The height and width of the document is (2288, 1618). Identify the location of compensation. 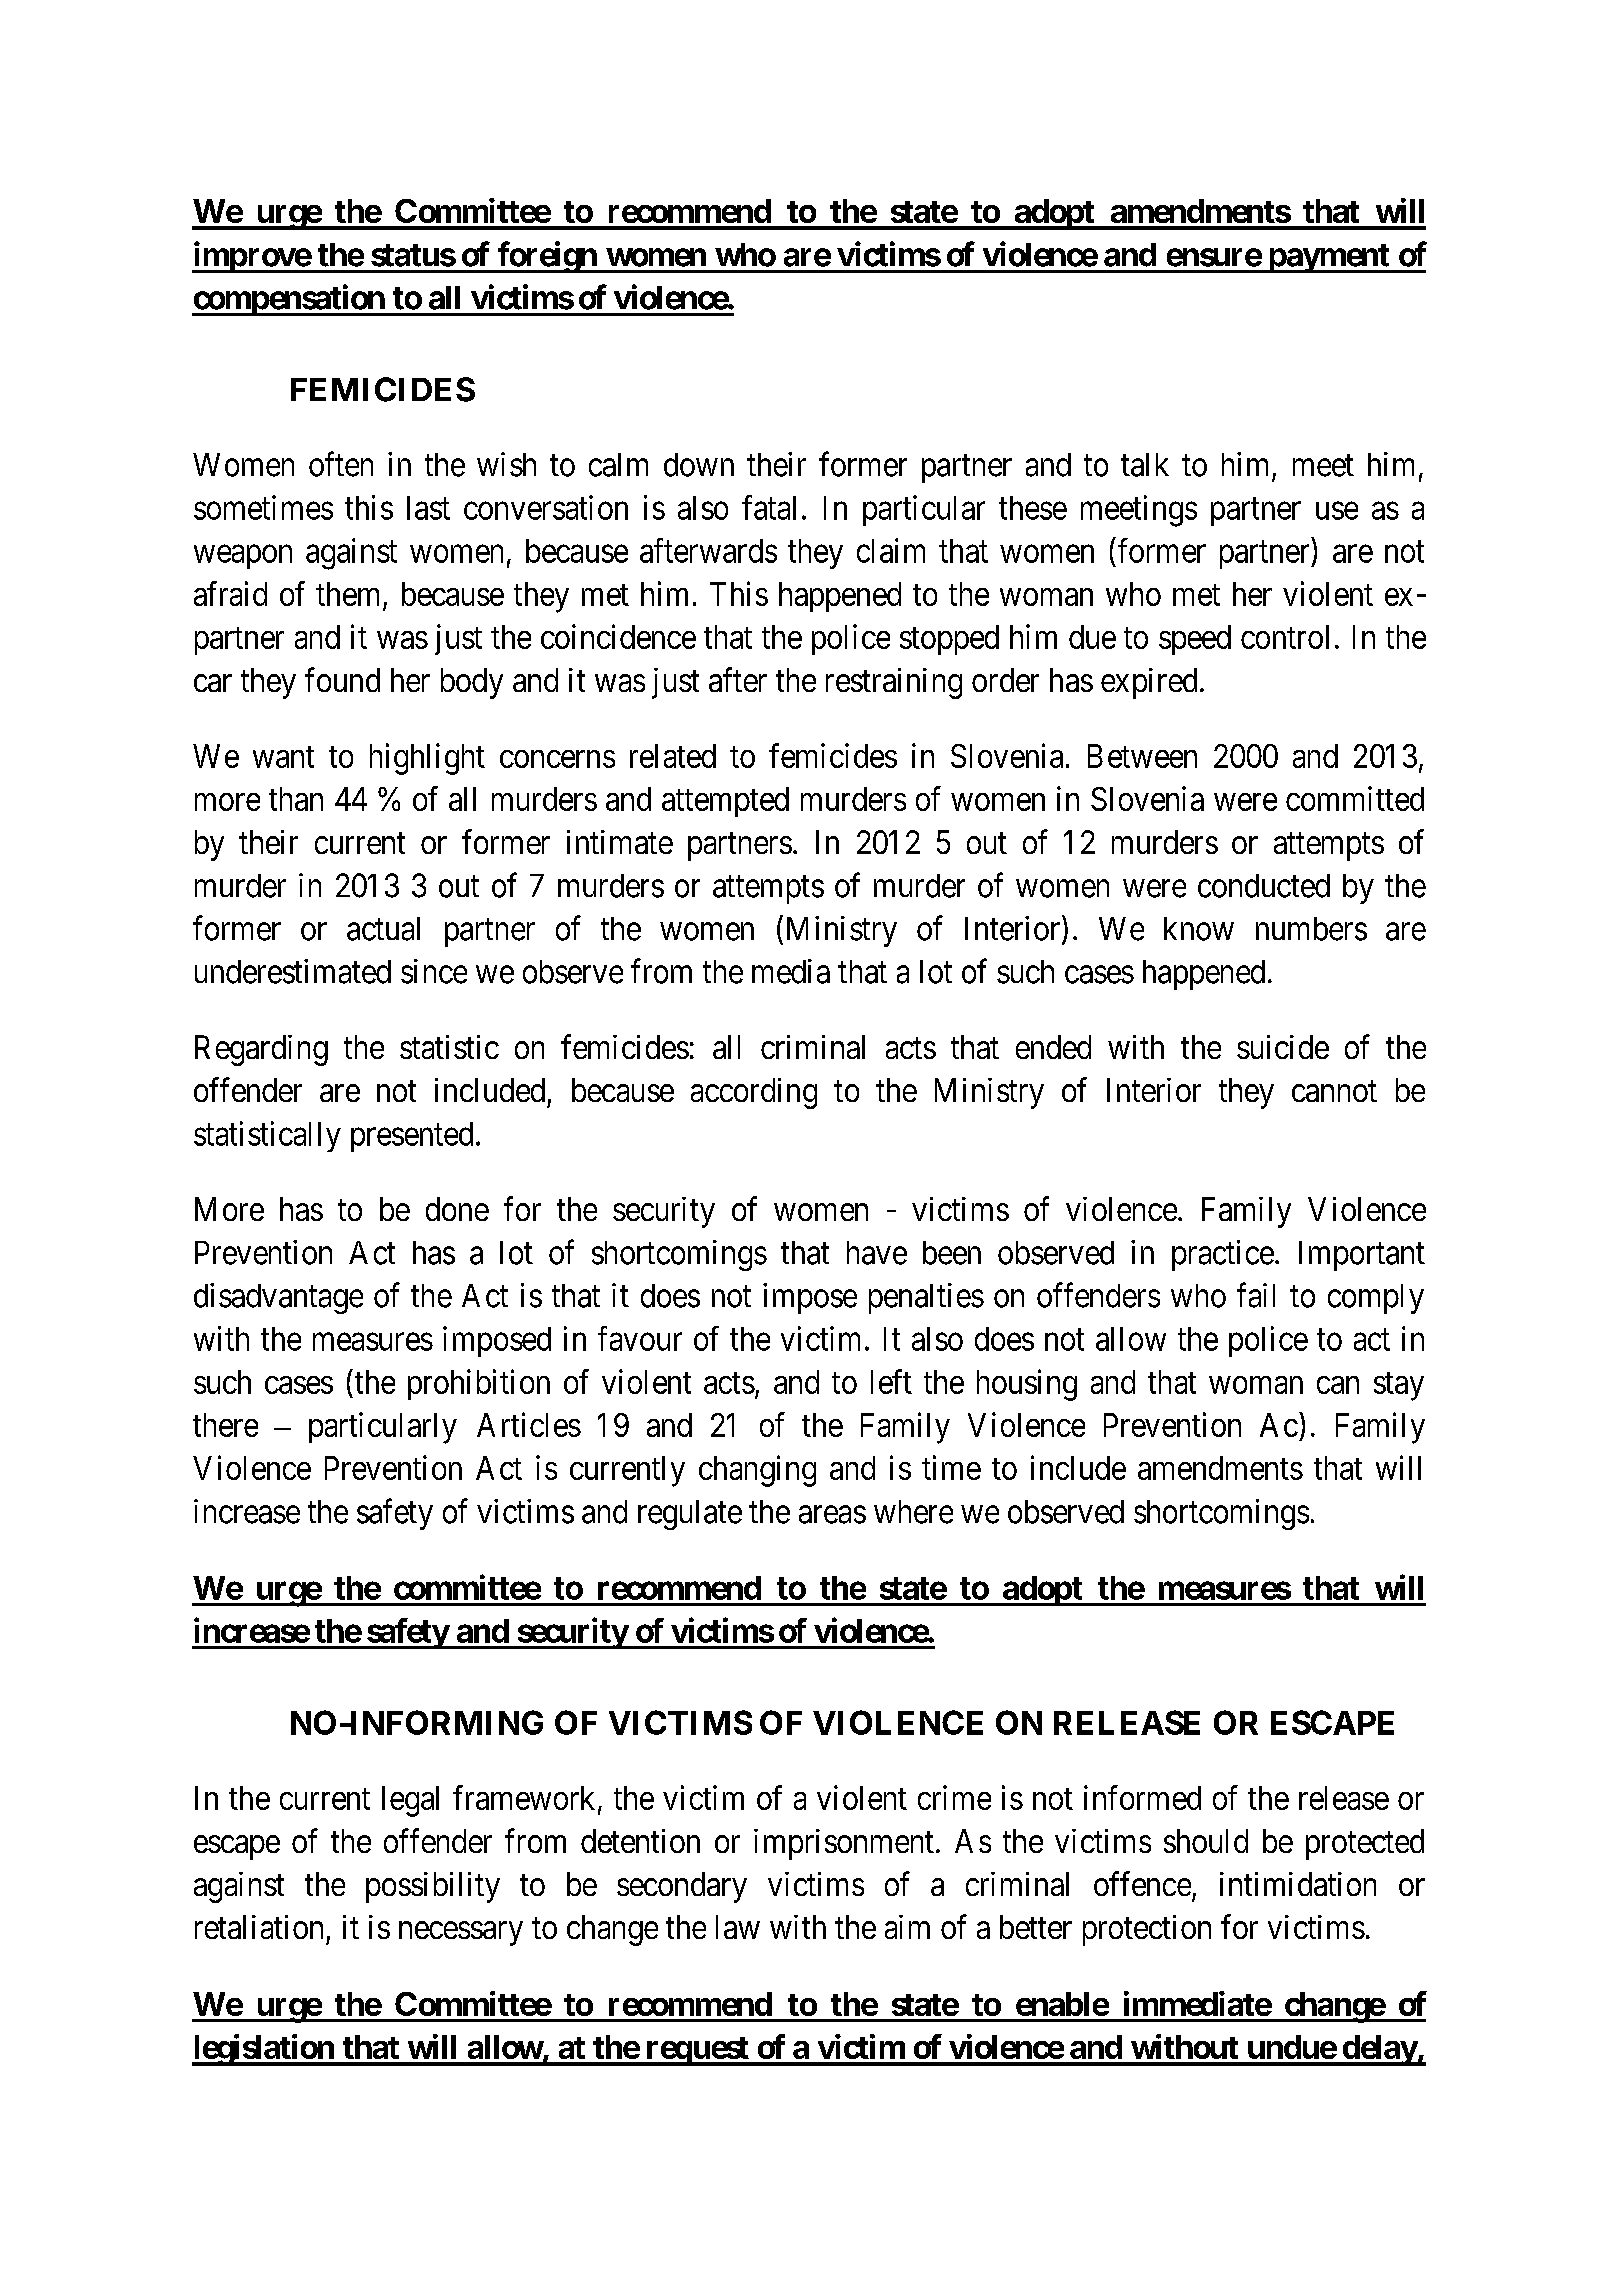
(289, 300).
